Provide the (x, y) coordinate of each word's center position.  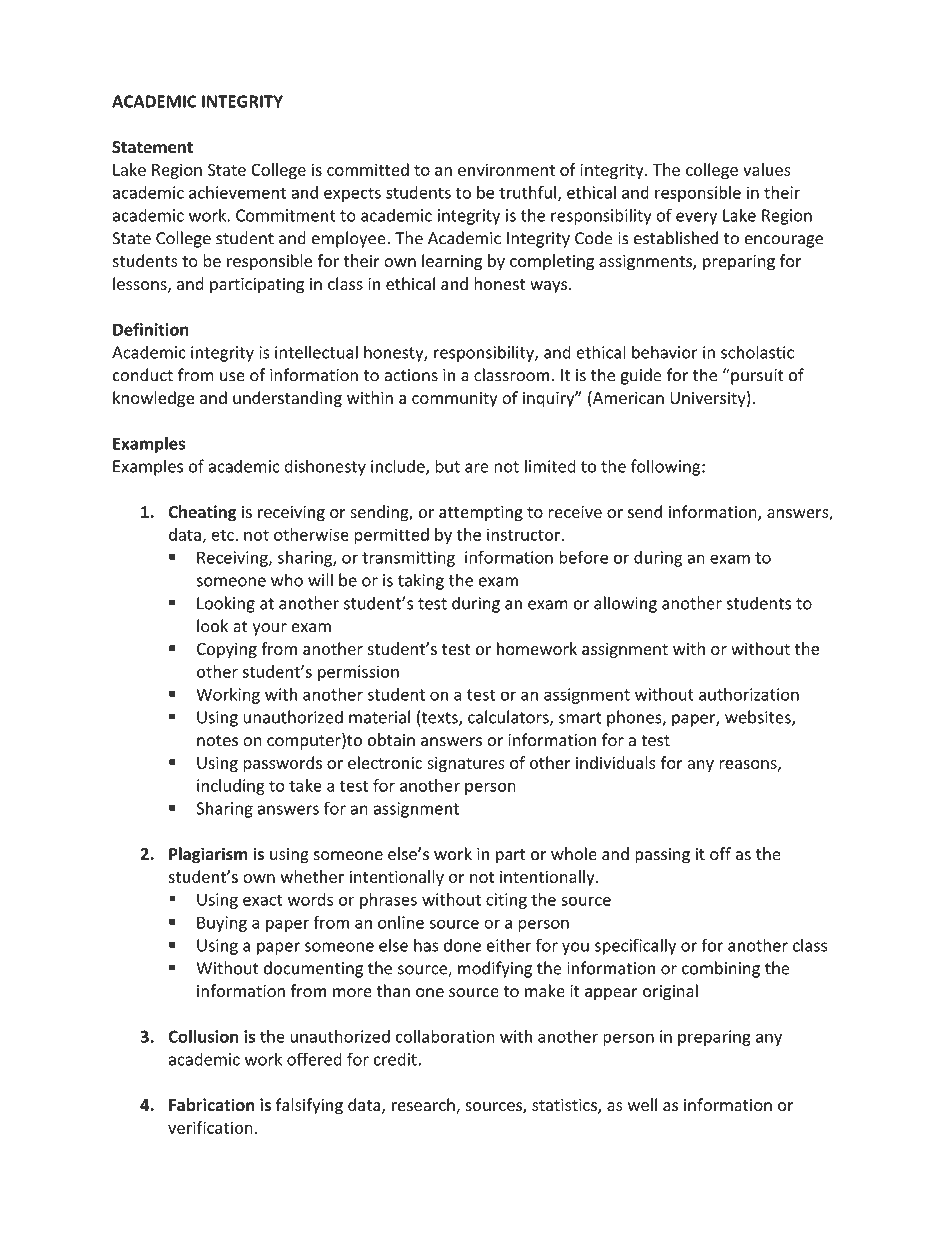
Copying (227, 650)
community (455, 400)
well (642, 1105)
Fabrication (212, 1105)
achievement (237, 192)
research (424, 1106)
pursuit (756, 376)
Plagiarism (208, 855)
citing (506, 901)
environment (506, 169)
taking (421, 581)
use (232, 377)
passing (662, 856)
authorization (749, 694)
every (696, 218)
